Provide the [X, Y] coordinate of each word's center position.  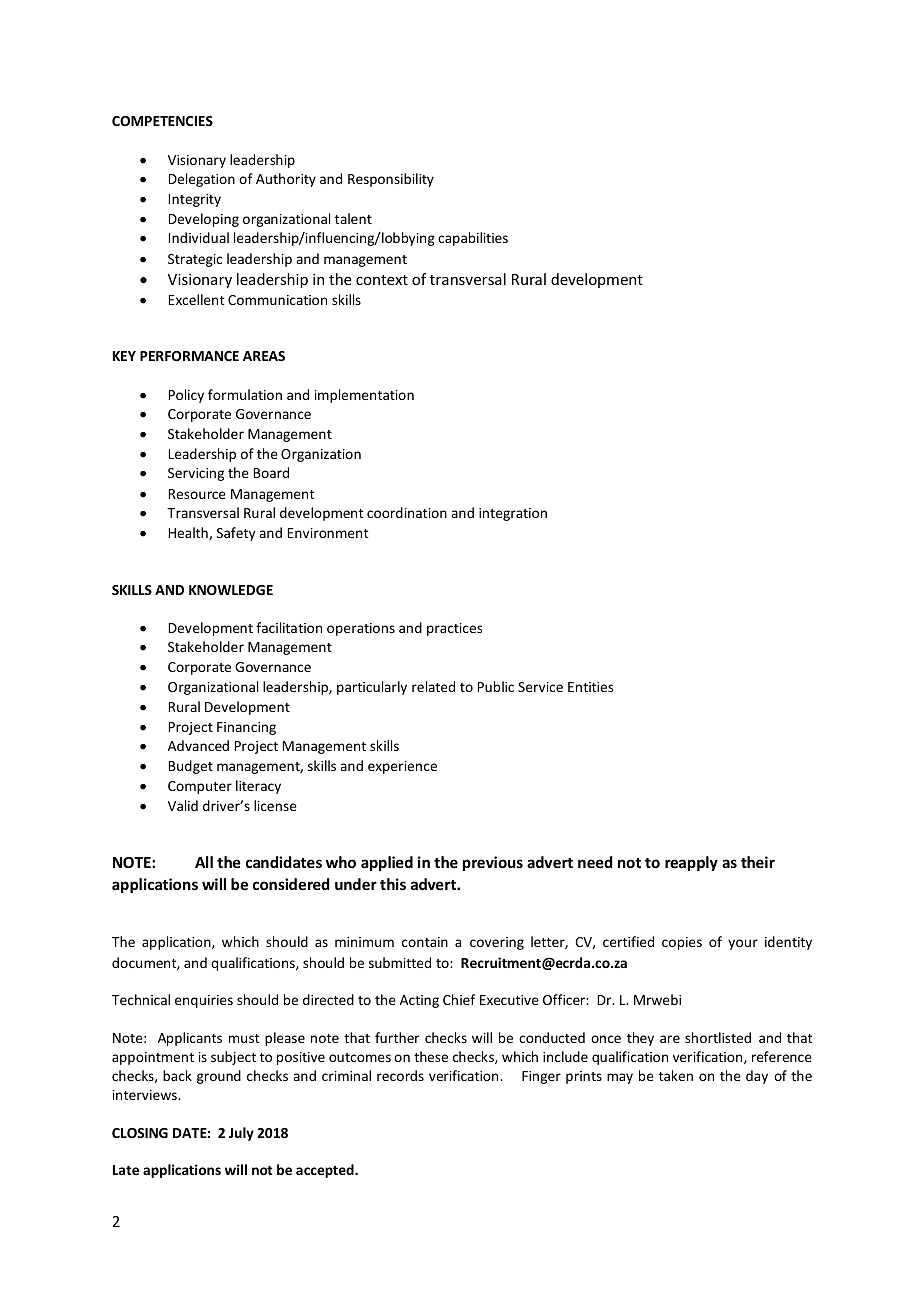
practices [454, 629]
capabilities [473, 239]
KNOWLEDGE [231, 590]
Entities [590, 687]
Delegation [202, 180]
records [400, 1075]
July [241, 1134]
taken [676, 1075]
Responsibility [391, 180]
